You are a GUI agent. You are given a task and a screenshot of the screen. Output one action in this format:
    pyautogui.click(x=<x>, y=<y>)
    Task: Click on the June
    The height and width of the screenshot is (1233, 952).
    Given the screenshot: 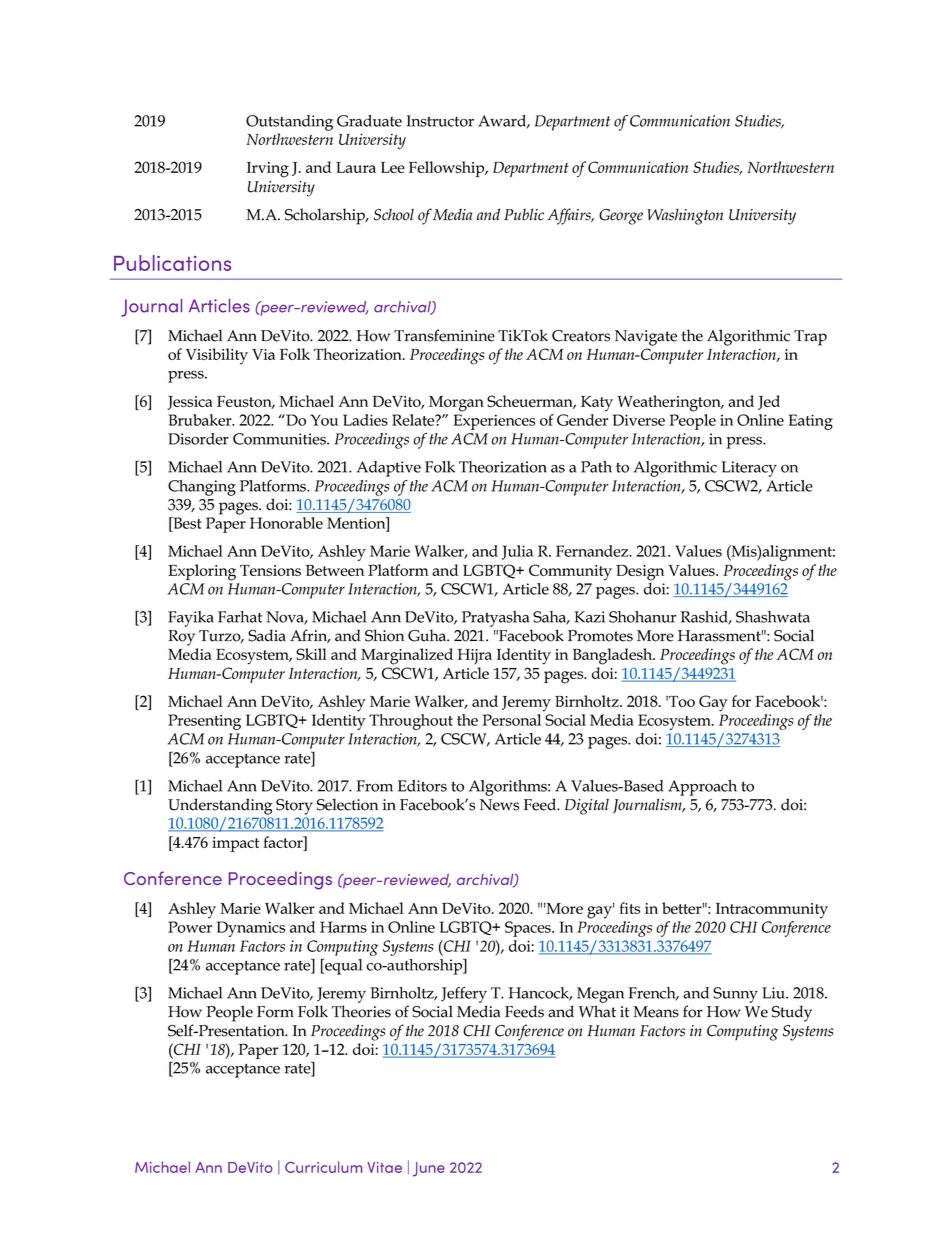 What is the action you would take?
    pyautogui.click(x=429, y=1169)
